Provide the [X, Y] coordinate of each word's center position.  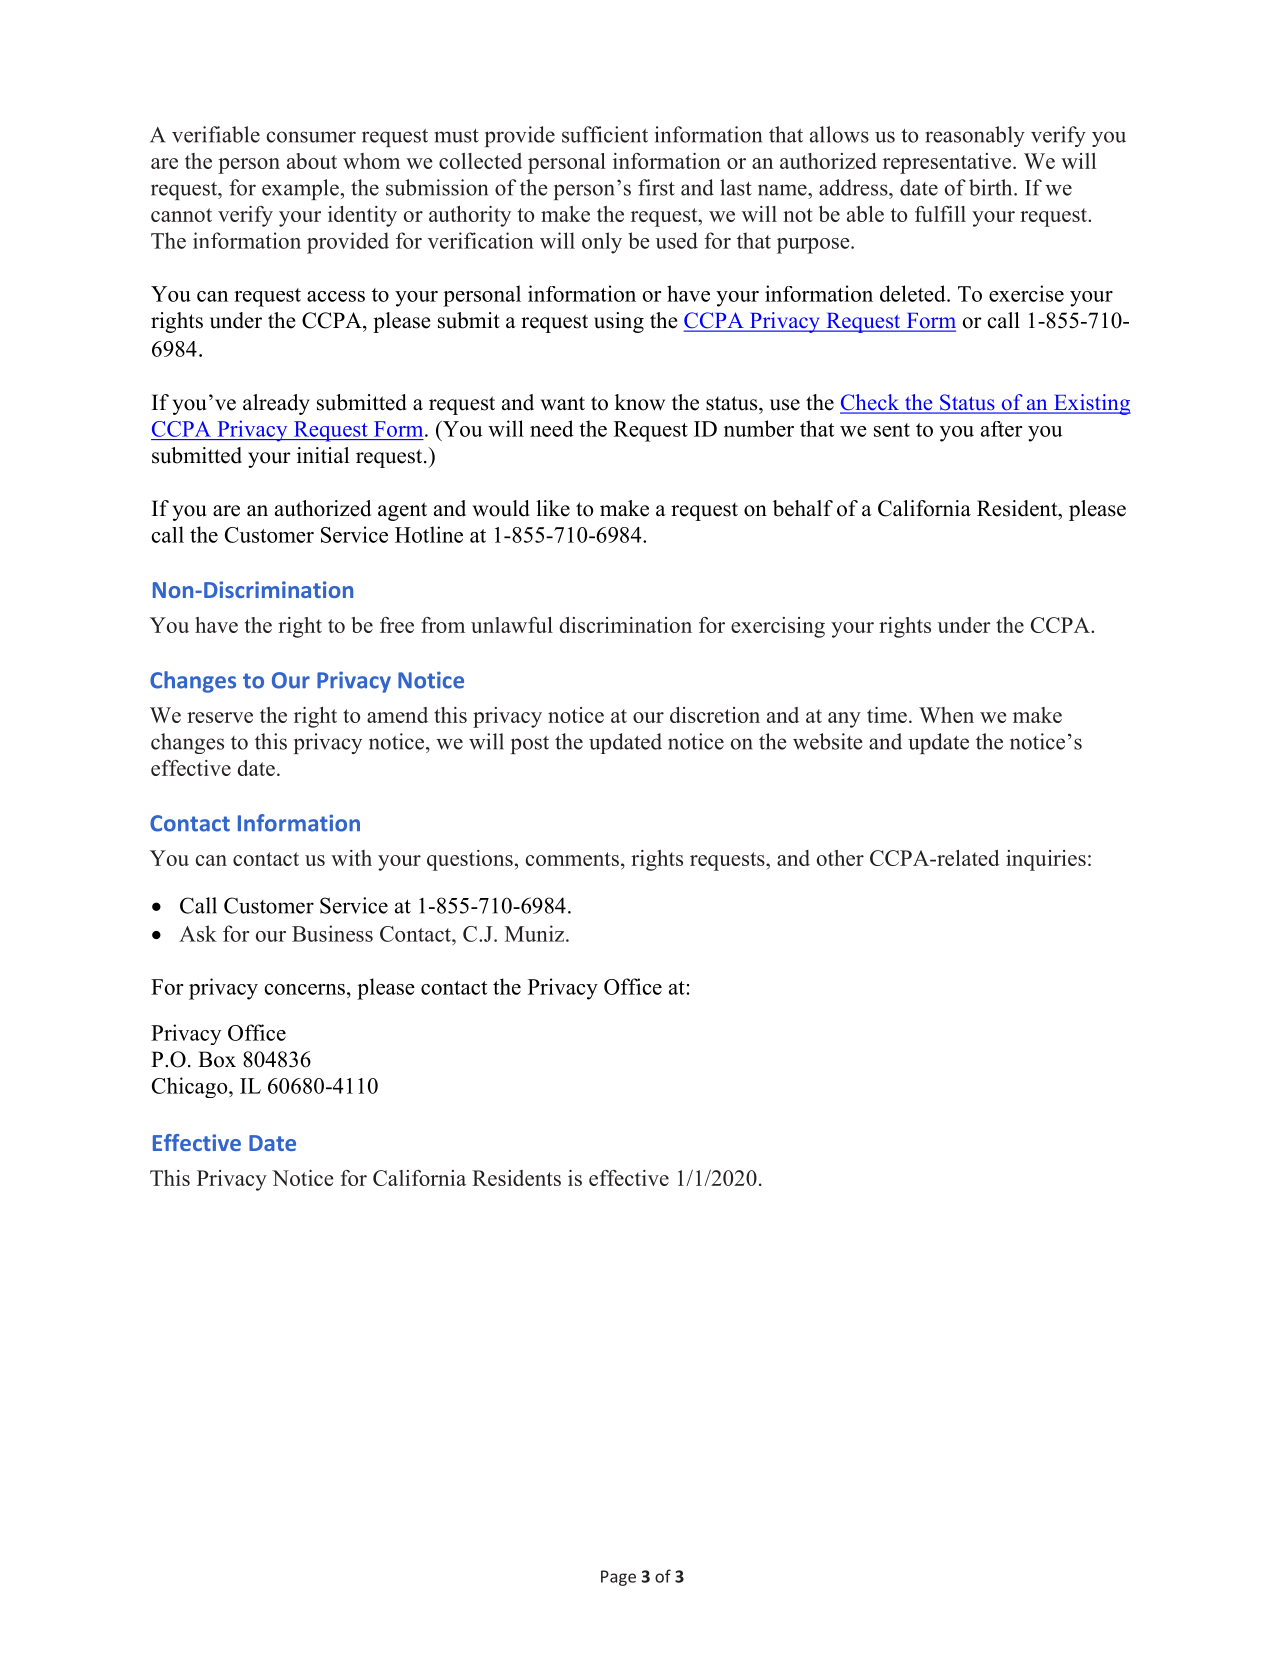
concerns [304, 989]
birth [992, 187]
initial [323, 455]
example [300, 189]
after [1002, 429]
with [351, 858]
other [840, 858]
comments [572, 859]
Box [217, 1059]
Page [618, 1578]
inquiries [1046, 860]
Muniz [536, 933]
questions [470, 860]
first [656, 187]
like [553, 508]
